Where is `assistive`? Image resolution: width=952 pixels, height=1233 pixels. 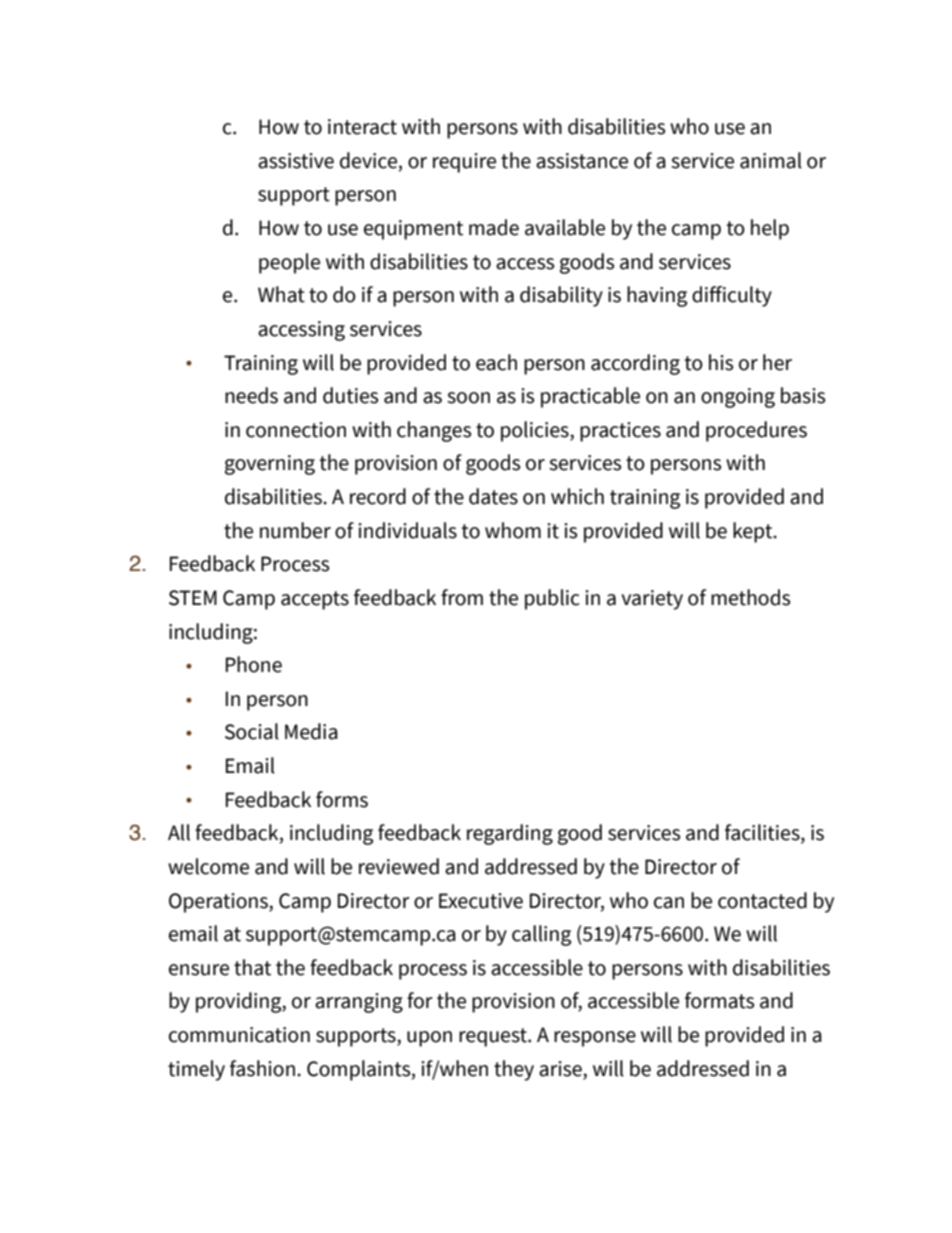
assistive is located at coordinates (296, 161).
